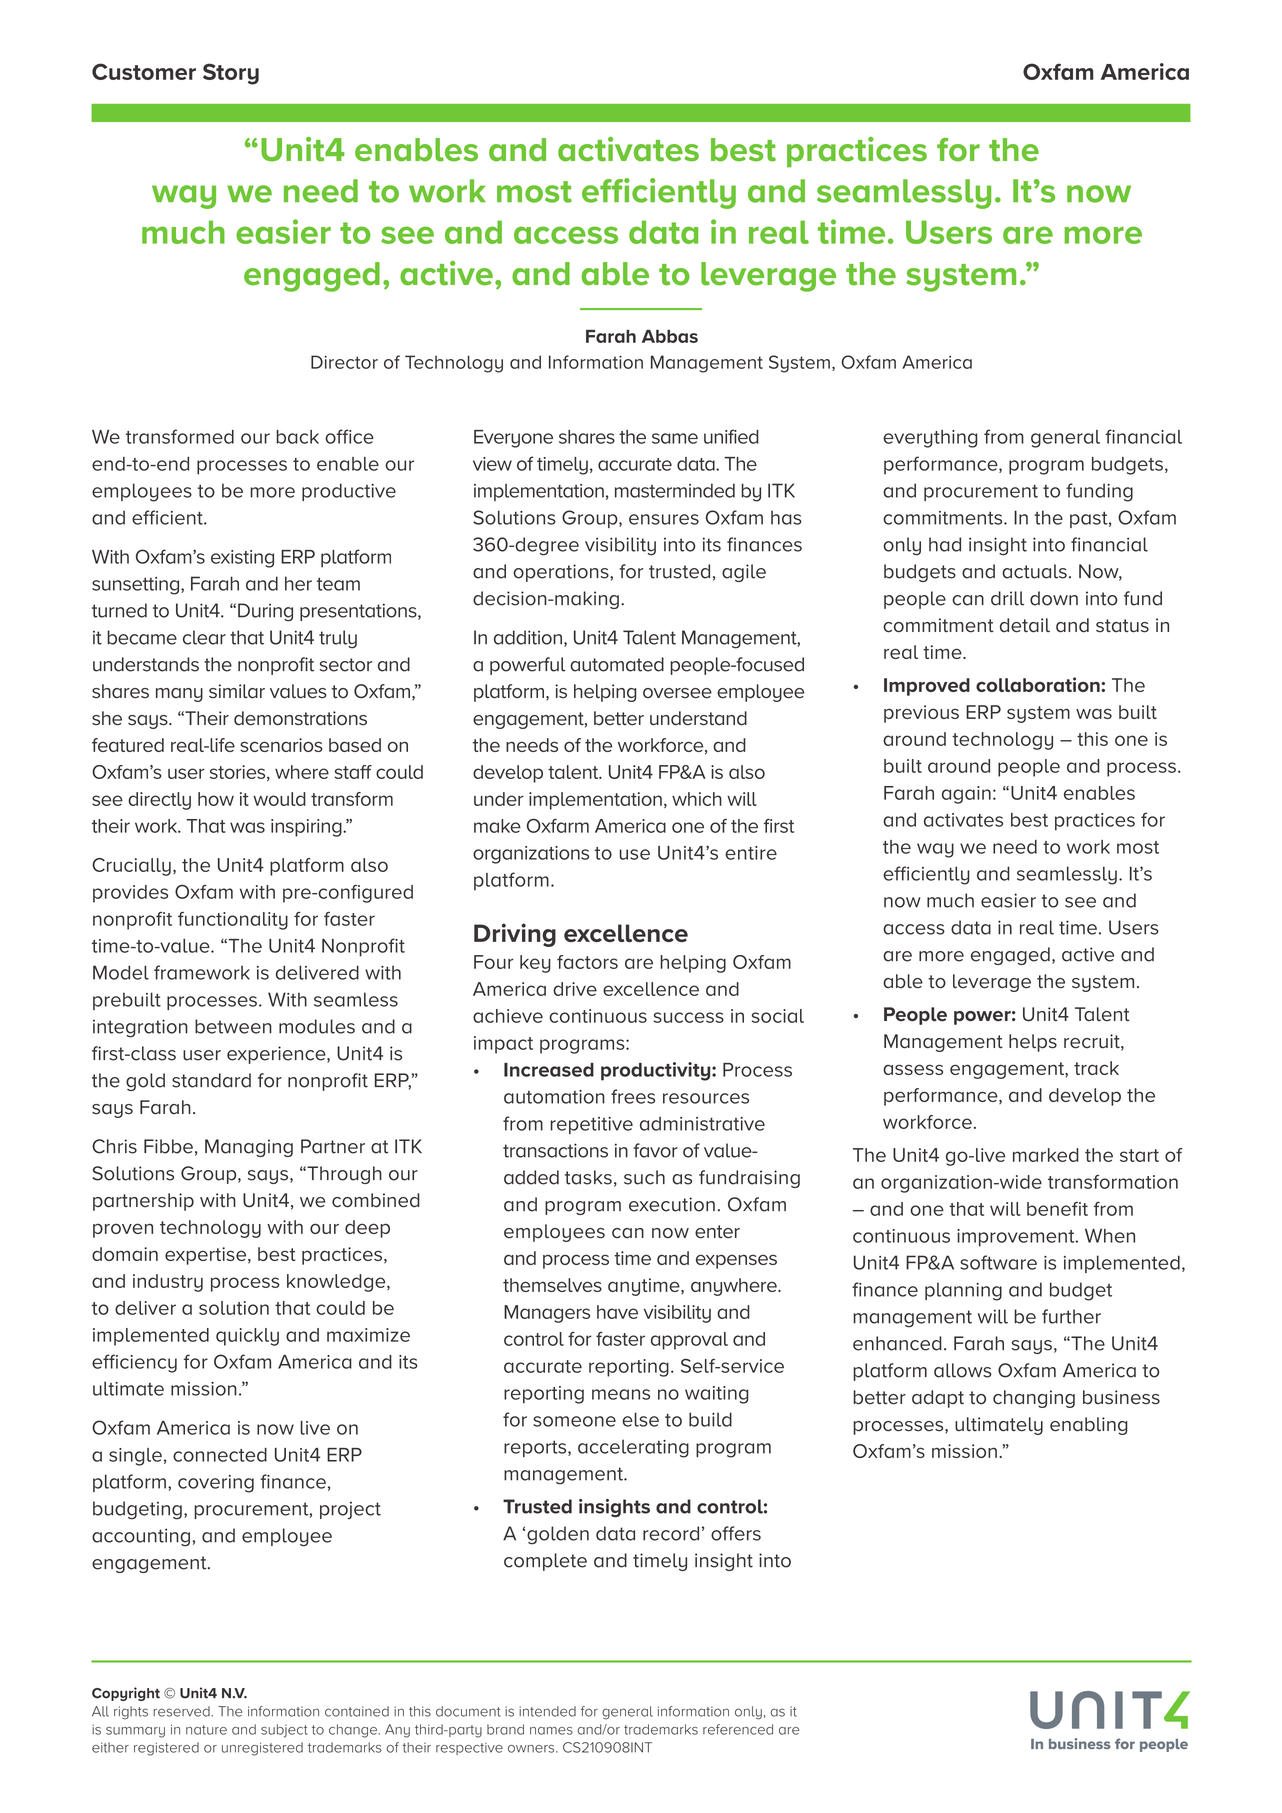 The width and height of the screenshot is (1282, 1813). I want to click on intended, so click(547, 1711).
